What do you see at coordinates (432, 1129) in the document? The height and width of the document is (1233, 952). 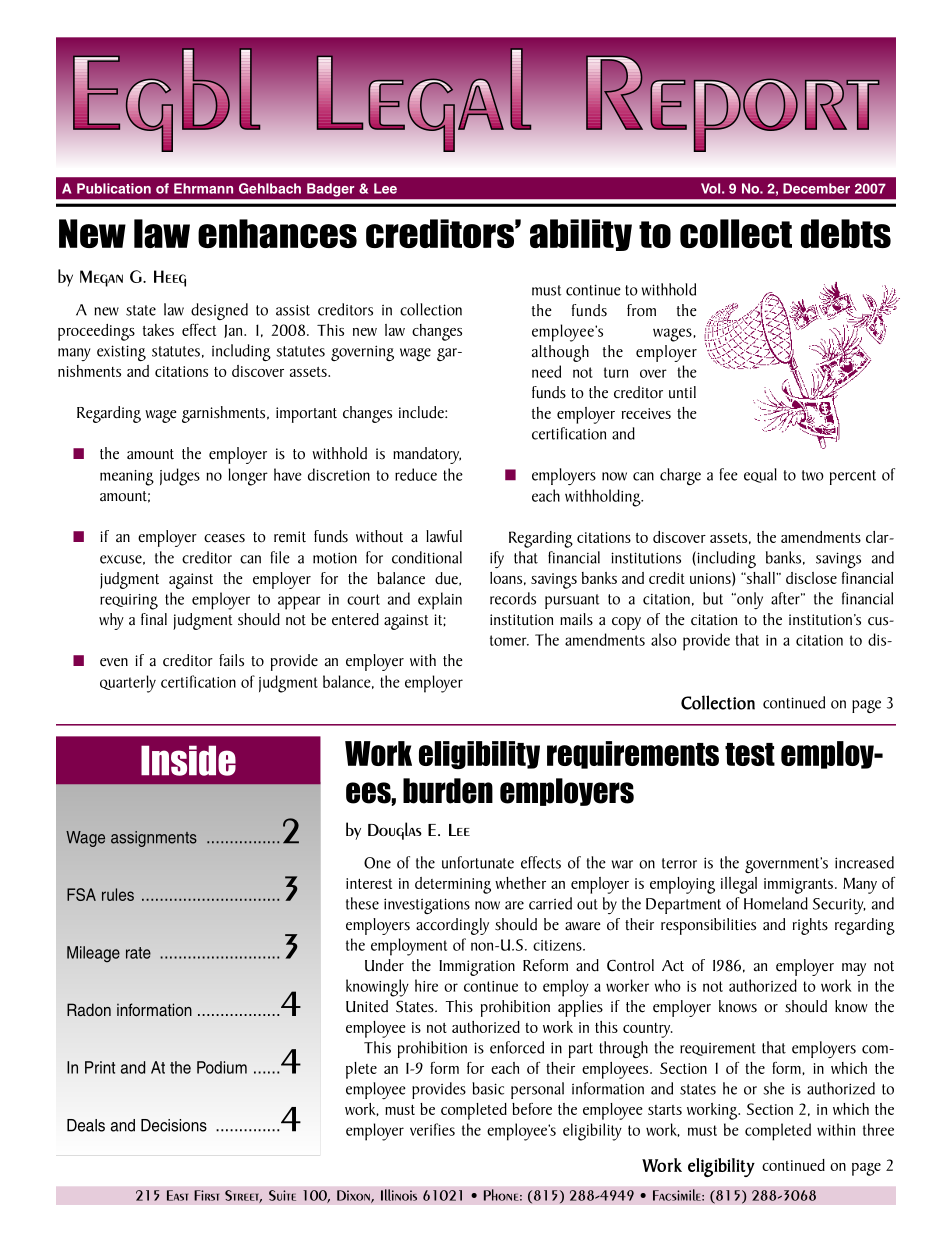 I see `verifies` at bounding box center [432, 1129].
